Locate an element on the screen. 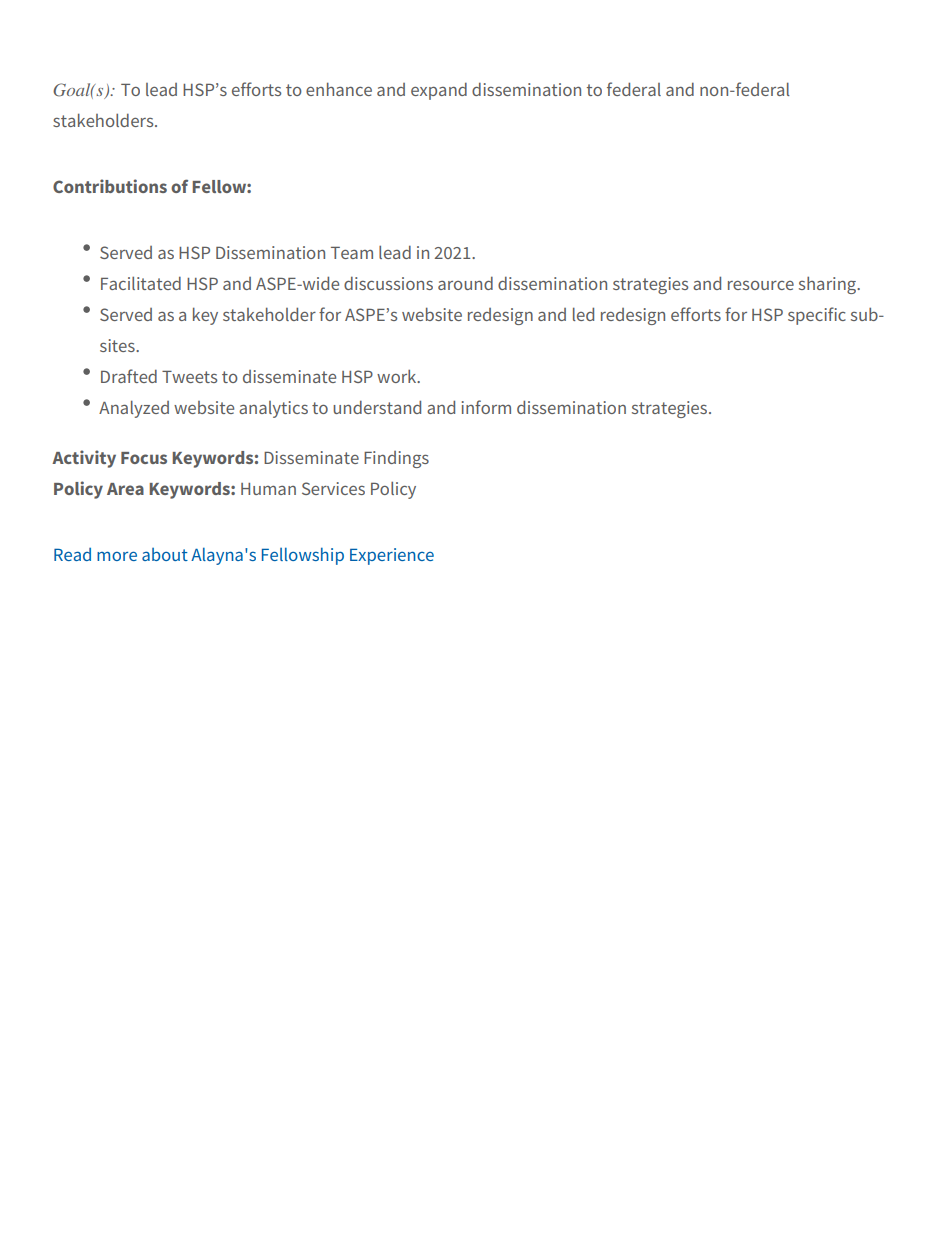 The width and height of the screenshot is (952, 1233). about is located at coordinates (165, 554).
